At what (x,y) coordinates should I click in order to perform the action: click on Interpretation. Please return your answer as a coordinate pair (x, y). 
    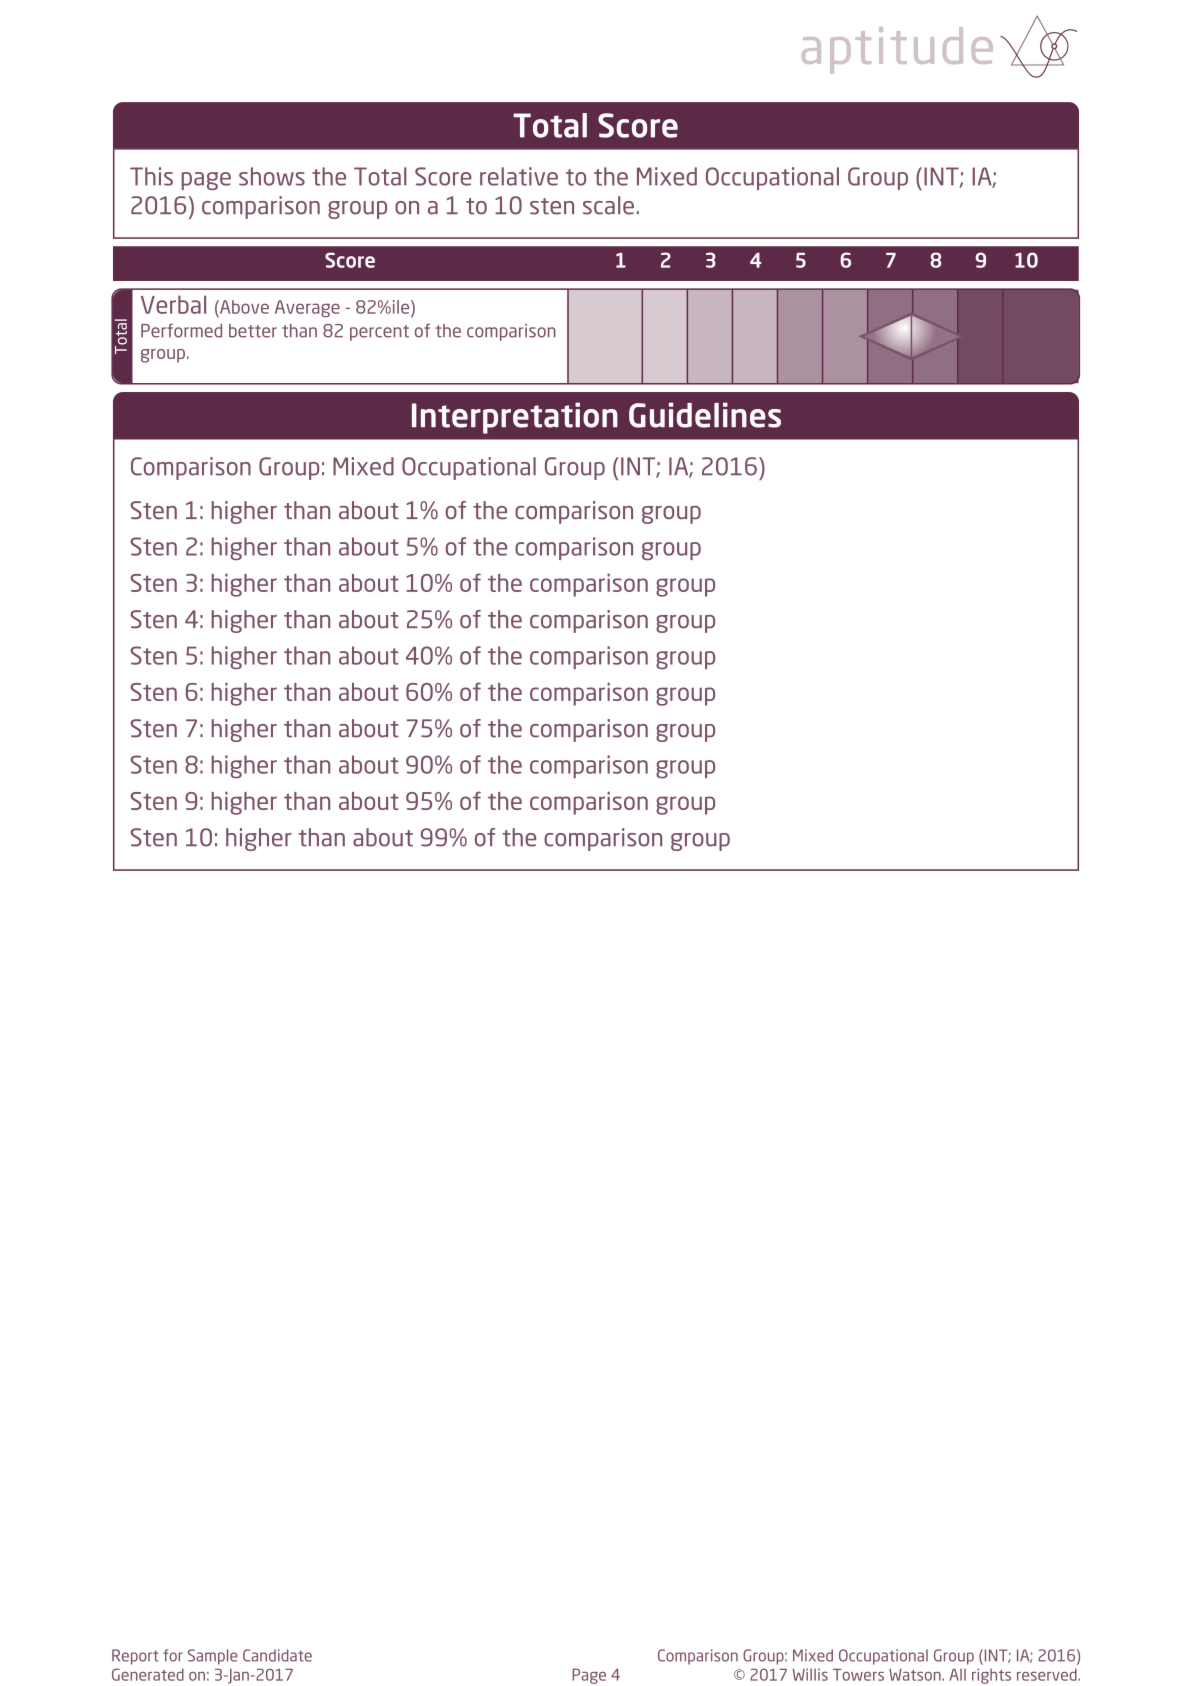
    Looking at the image, I should click on (515, 418).
